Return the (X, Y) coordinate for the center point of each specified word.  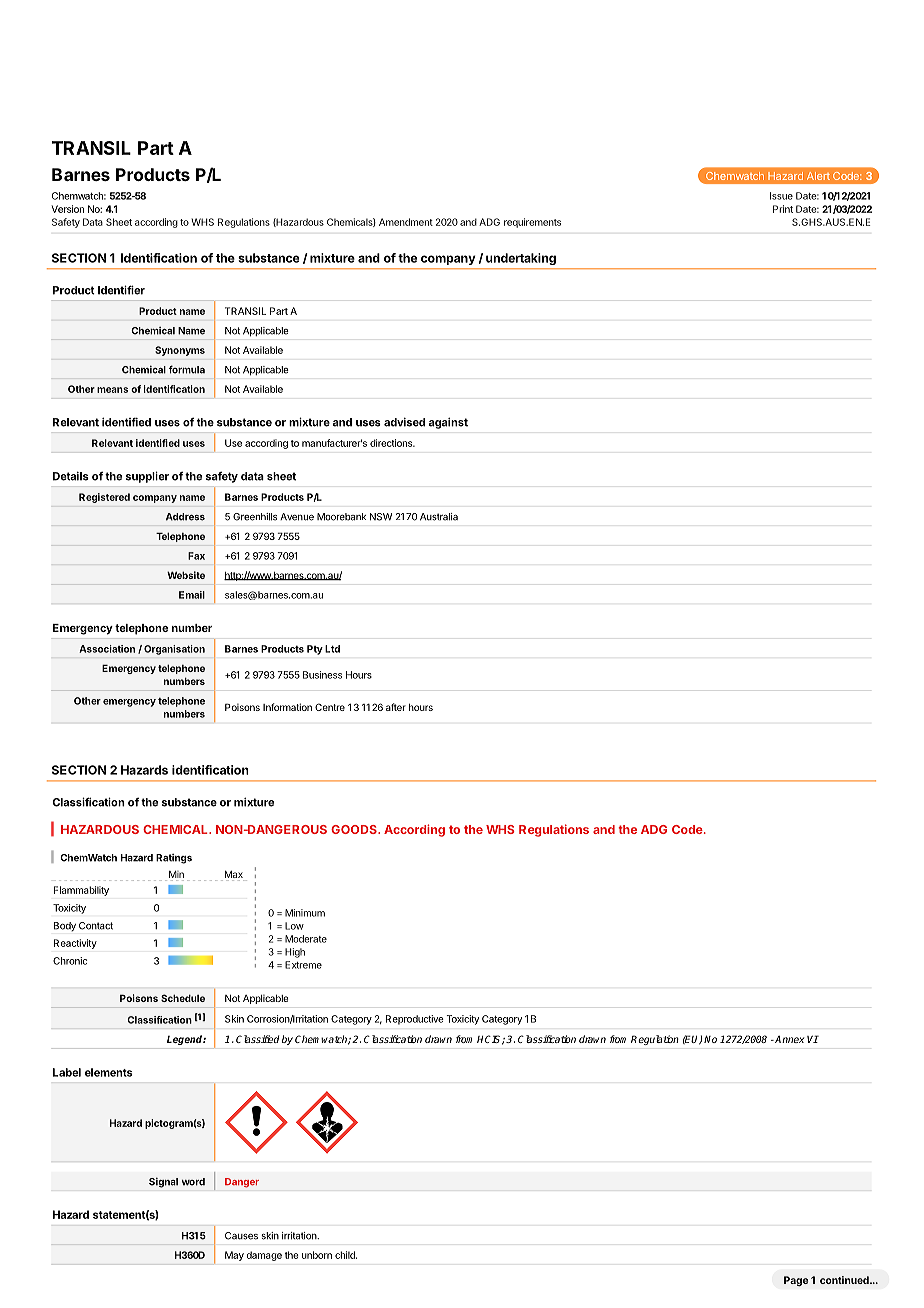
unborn (317, 1255)
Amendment (406, 222)
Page (796, 1281)
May (234, 1256)
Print (783, 209)
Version (67, 209)
